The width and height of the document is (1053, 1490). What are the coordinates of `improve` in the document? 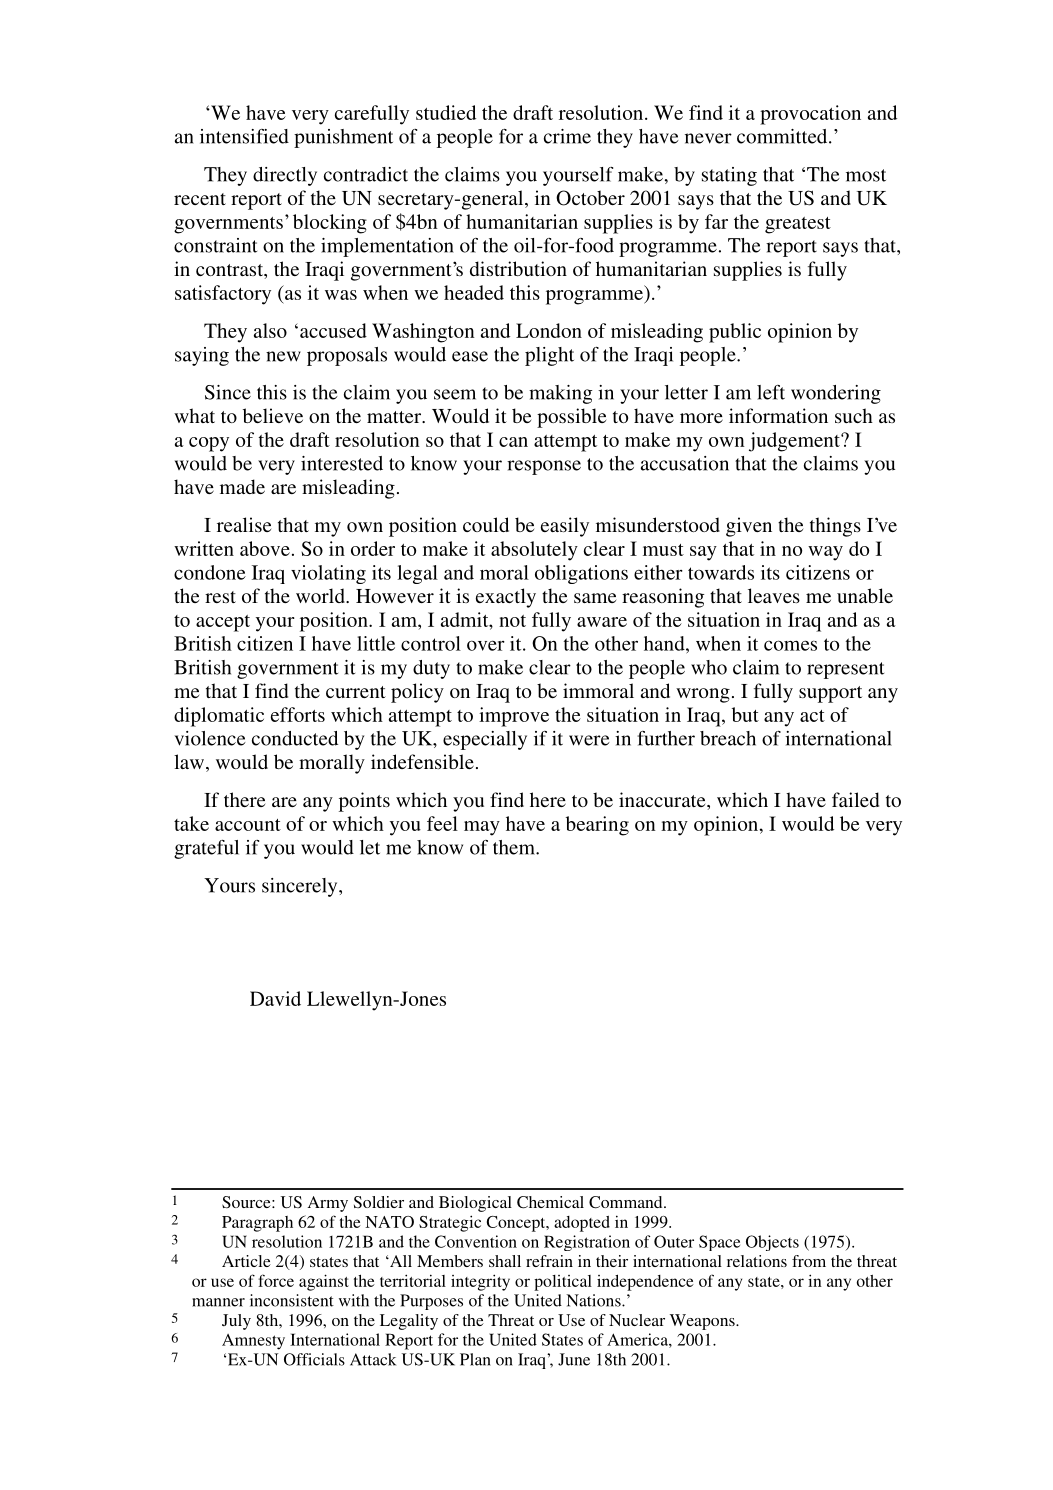 It's located at (514, 717).
